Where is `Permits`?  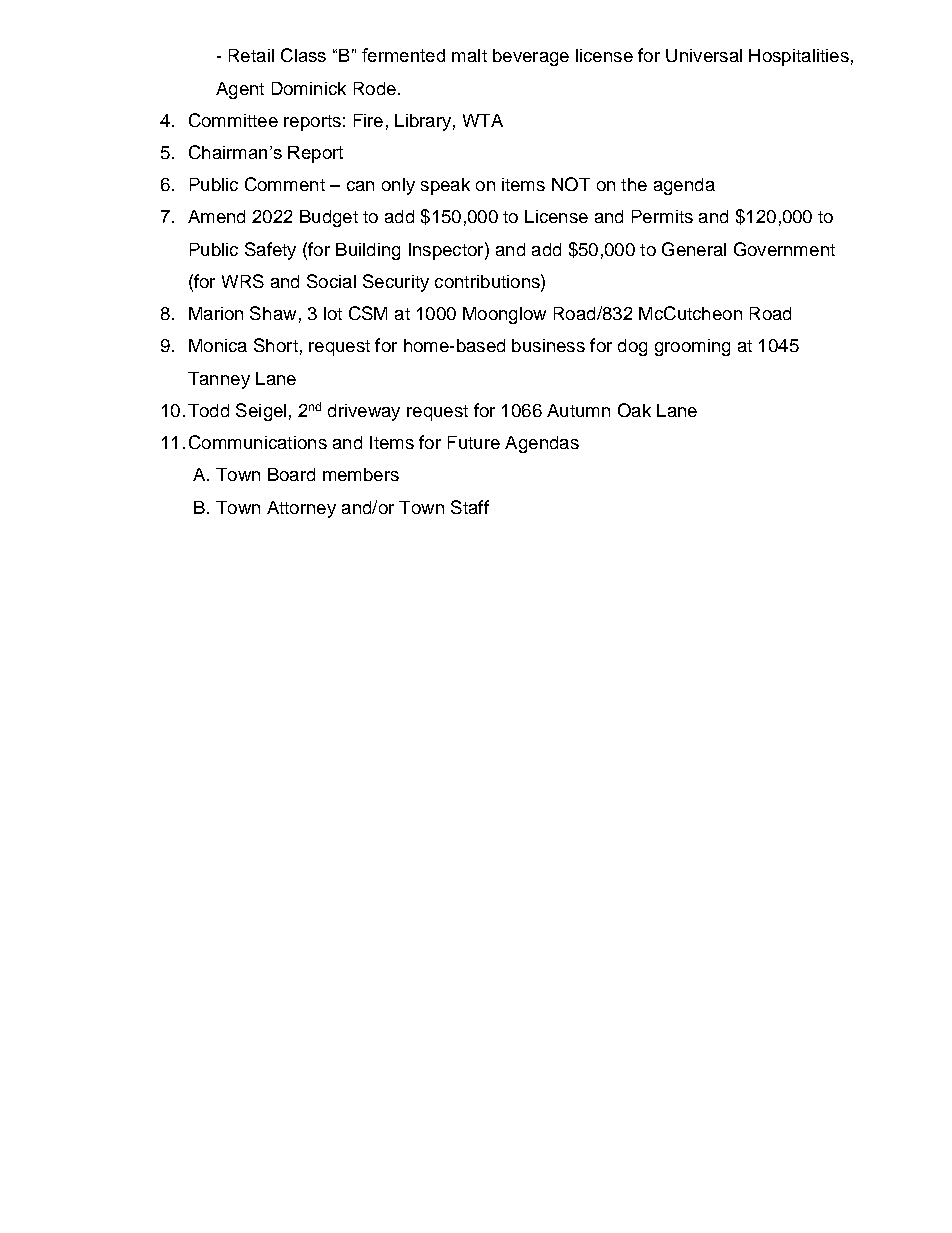 Permits is located at coordinates (662, 216).
